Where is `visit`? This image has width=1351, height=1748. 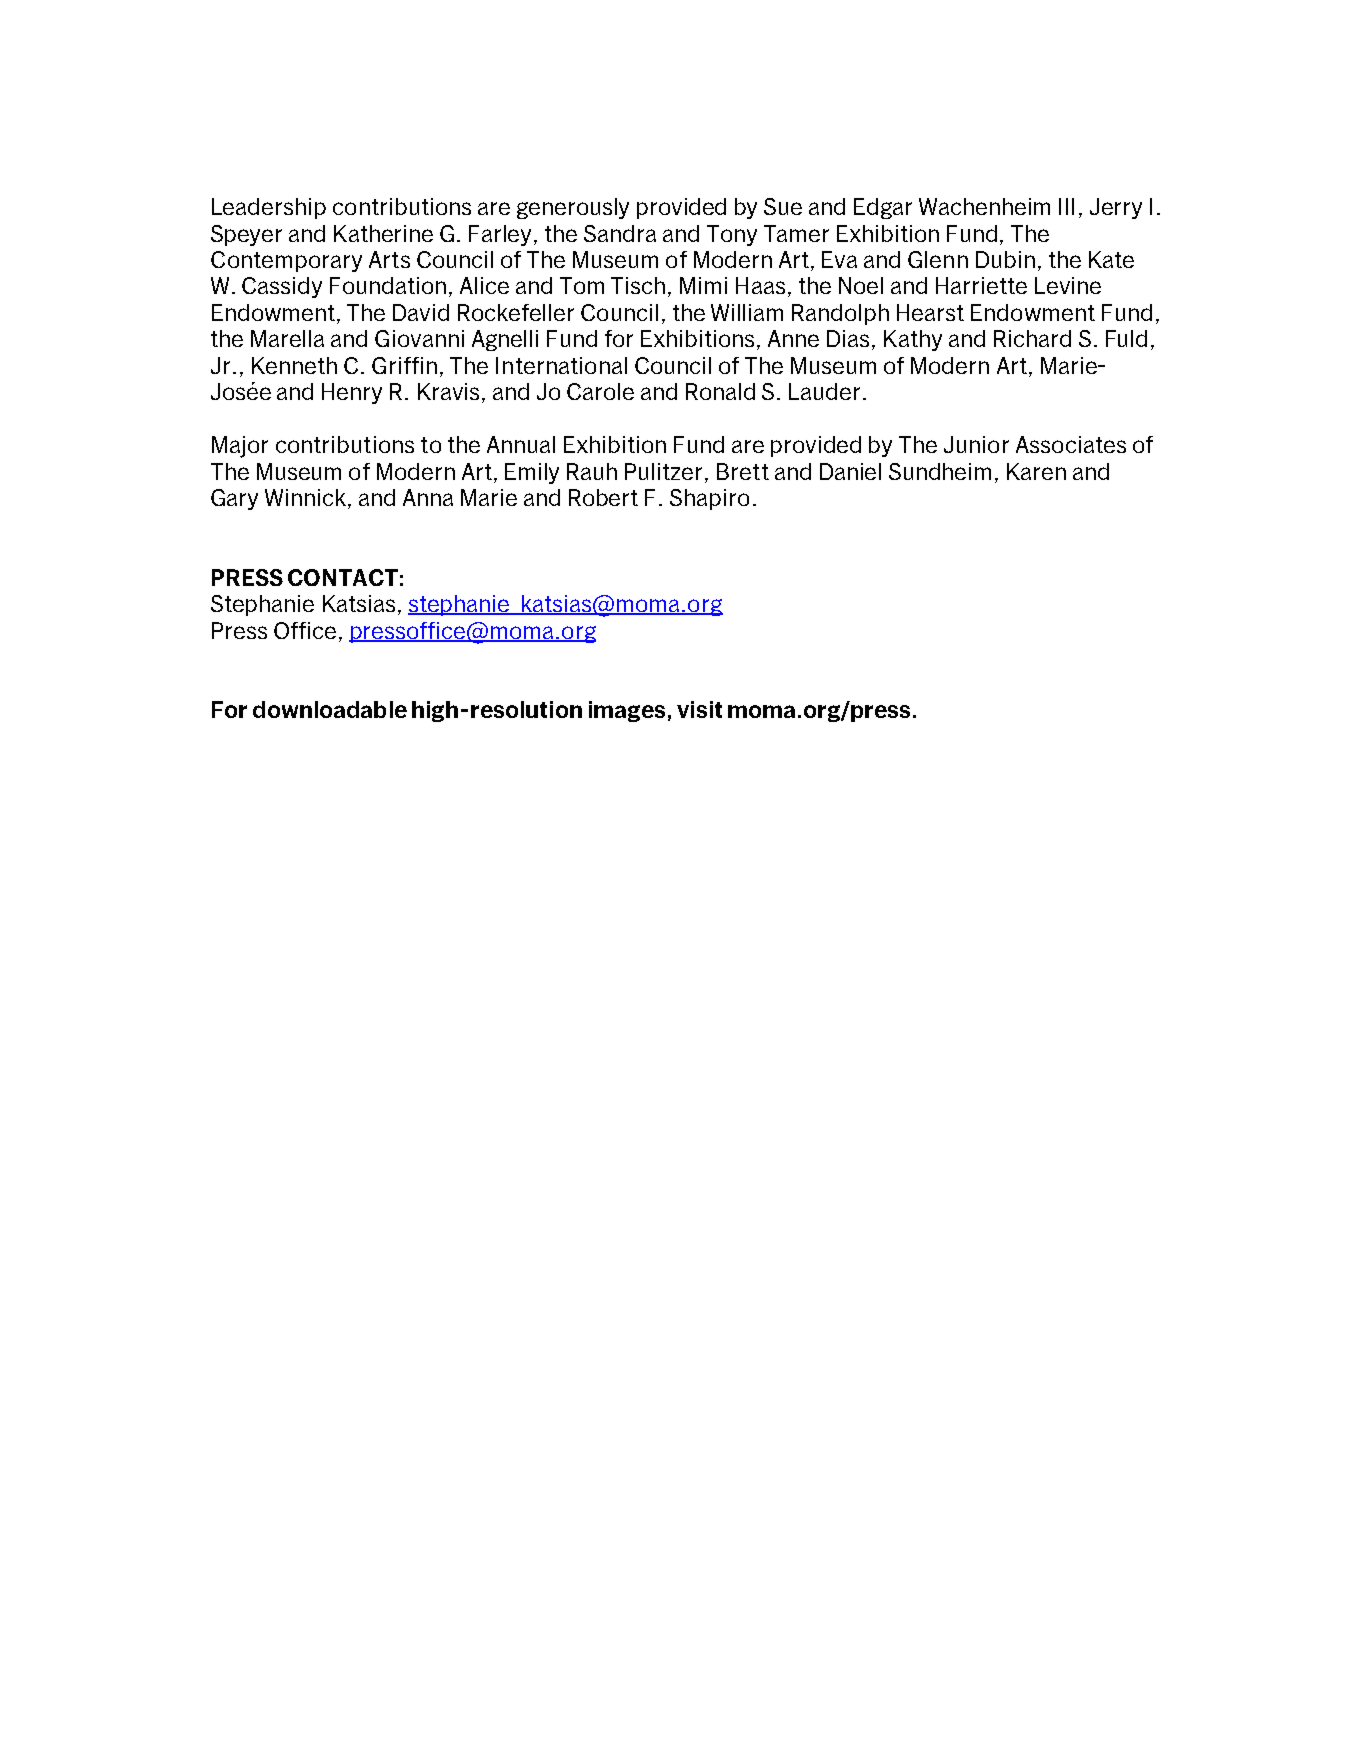
visit is located at coordinates (699, 709).
